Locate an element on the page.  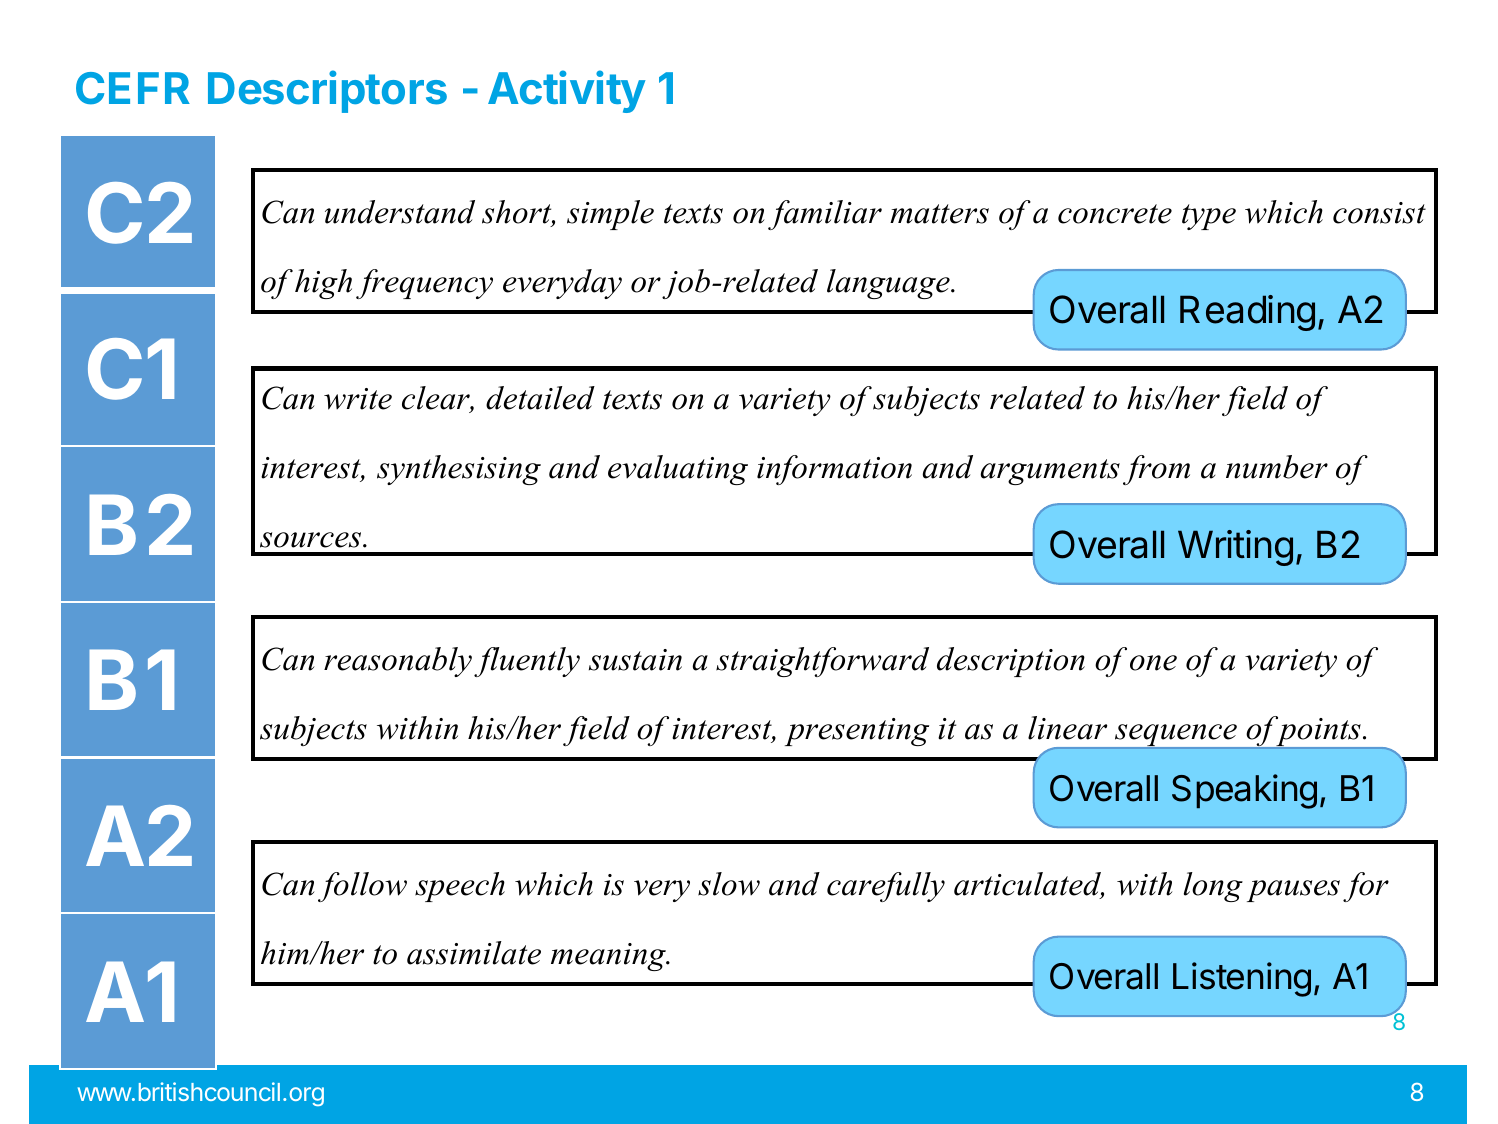
frequency is located at coordinates (424, 284).
